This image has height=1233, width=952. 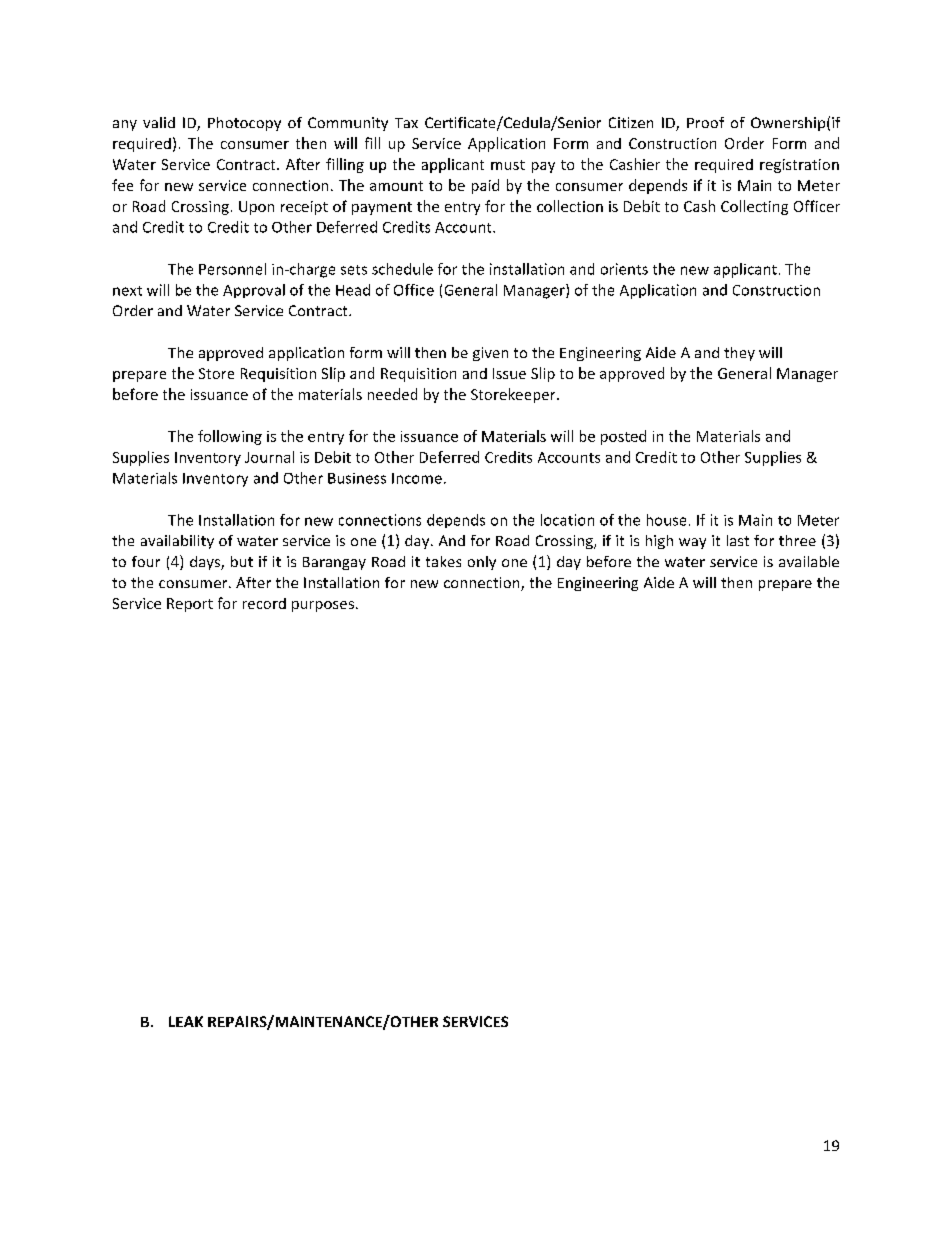 I want to click on Report, so click(x=190, y=605).
